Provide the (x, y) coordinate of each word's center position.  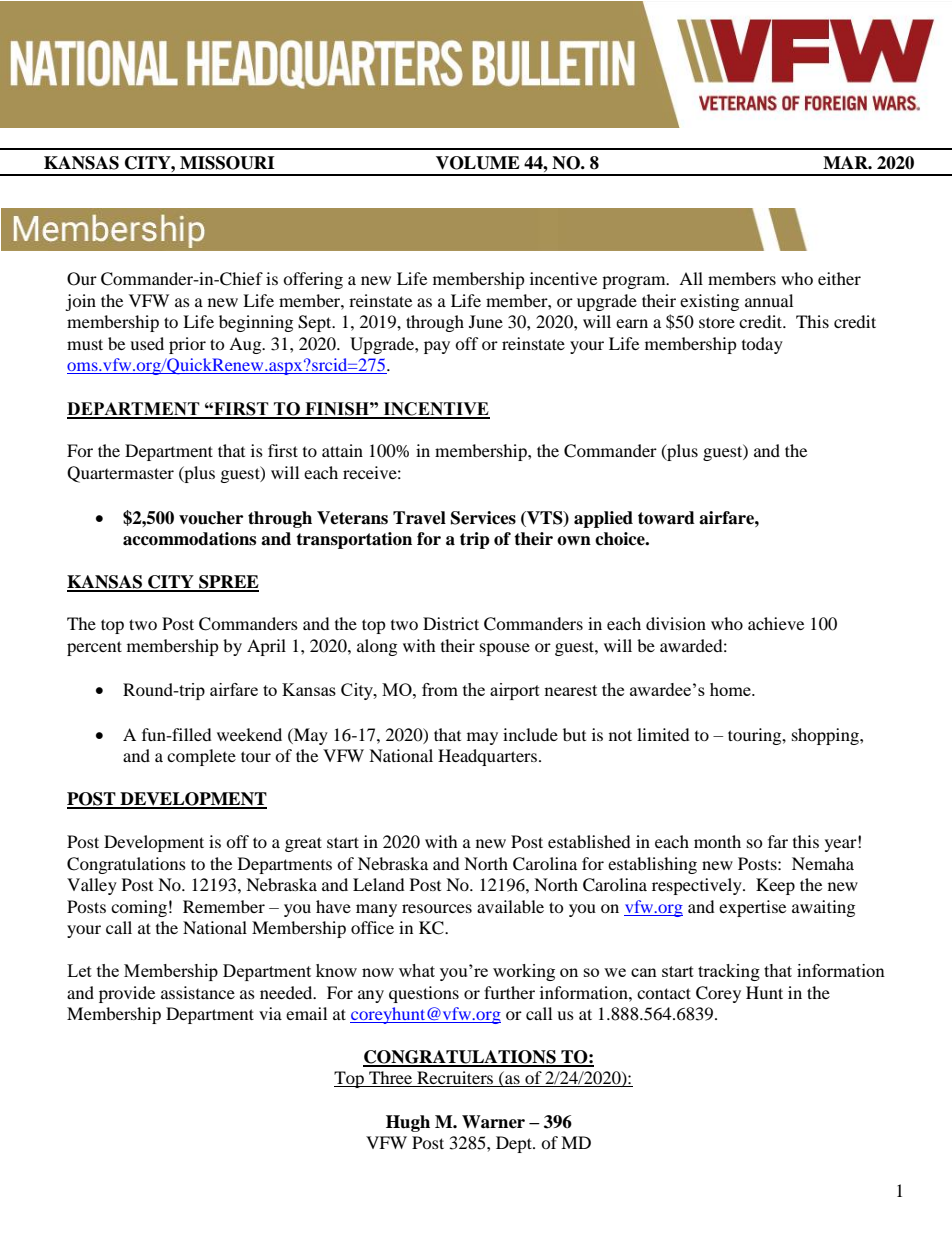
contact (664, 993)
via (270, 1013)
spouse (505, 649)
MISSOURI (227, 163)
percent (94, 648)
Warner (493, 1122)
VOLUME (478, 163)
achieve (776, 623)
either (839, 278)
